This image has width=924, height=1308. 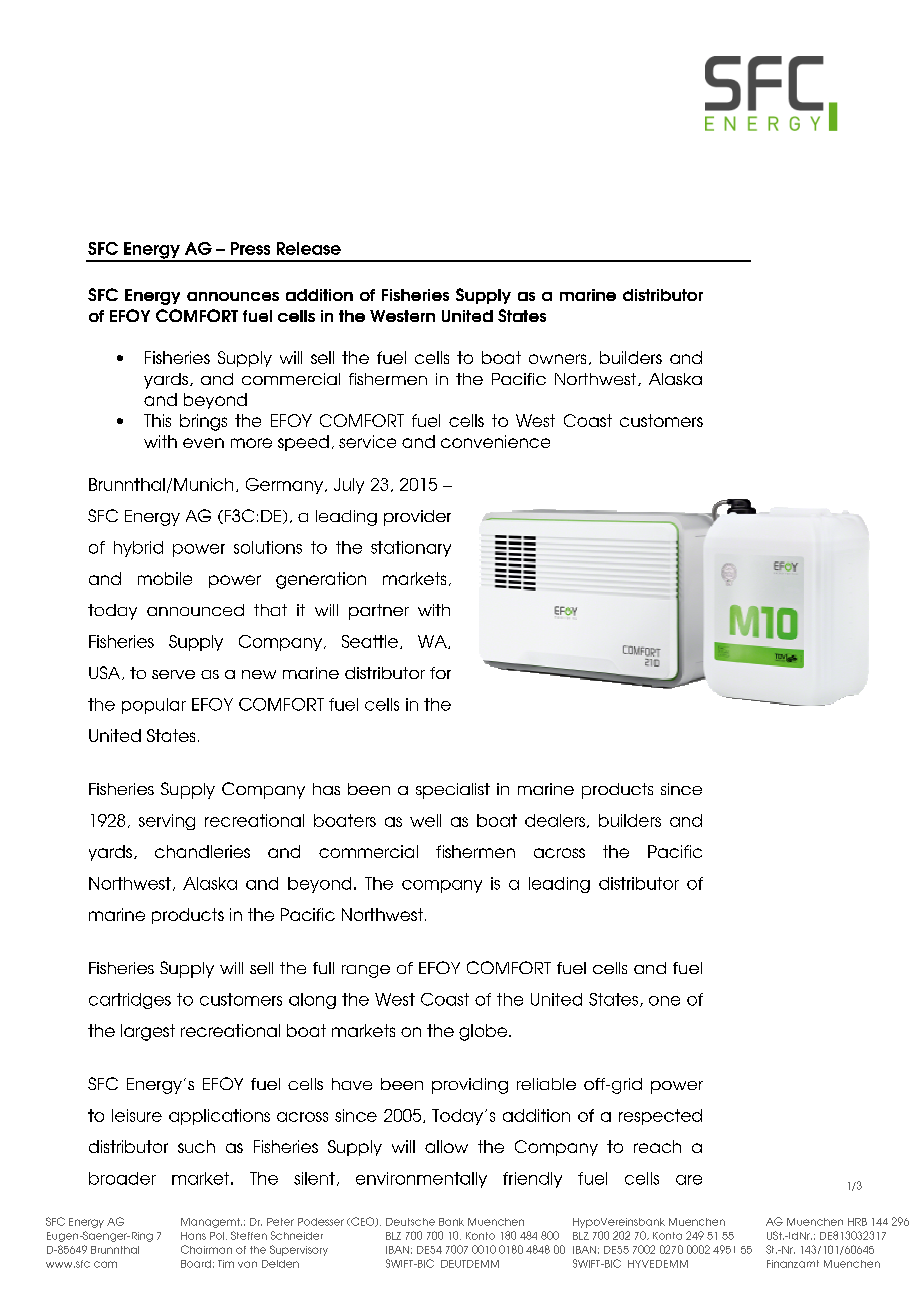 What do you see at coordinates (193, 1236) in the image?
I see `Hans` at bounding box center [193, 1236].
